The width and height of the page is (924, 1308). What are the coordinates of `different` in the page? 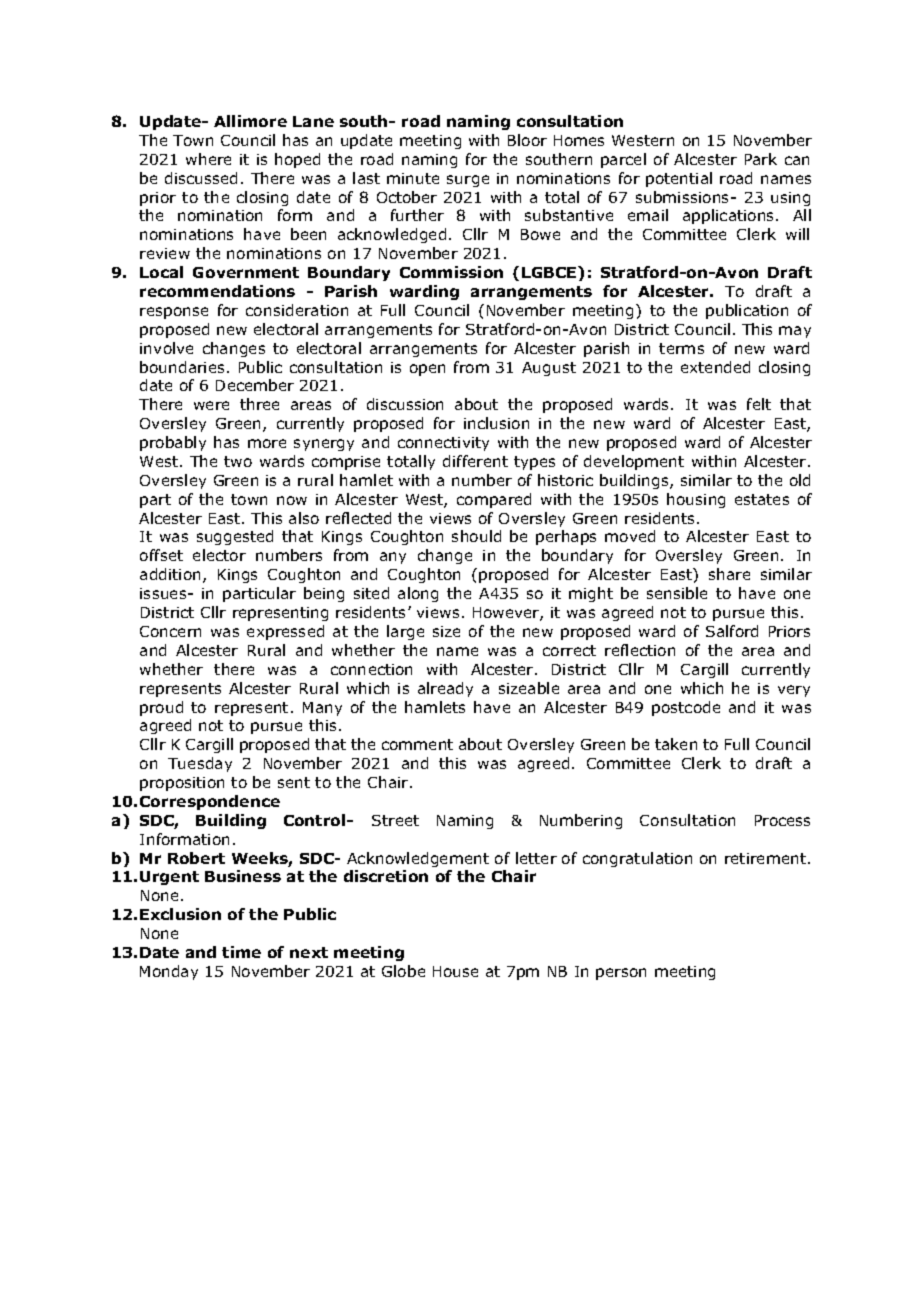 It's located at (475, 461).
